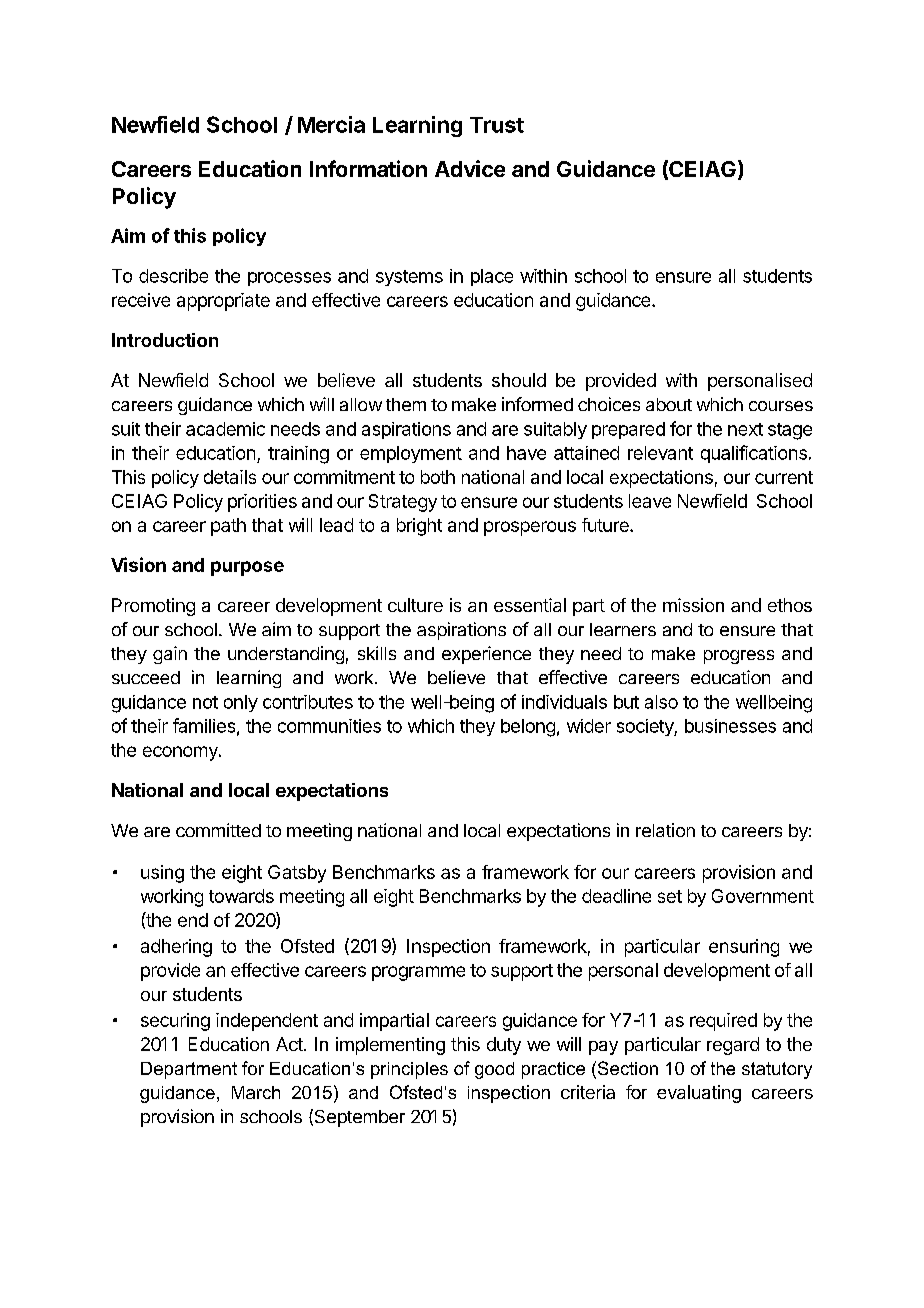 The height and width of the screenshot is (1308, 924). Describe the element at coordinates (256, 1092) in the screenshot. I see `March` at that location.
